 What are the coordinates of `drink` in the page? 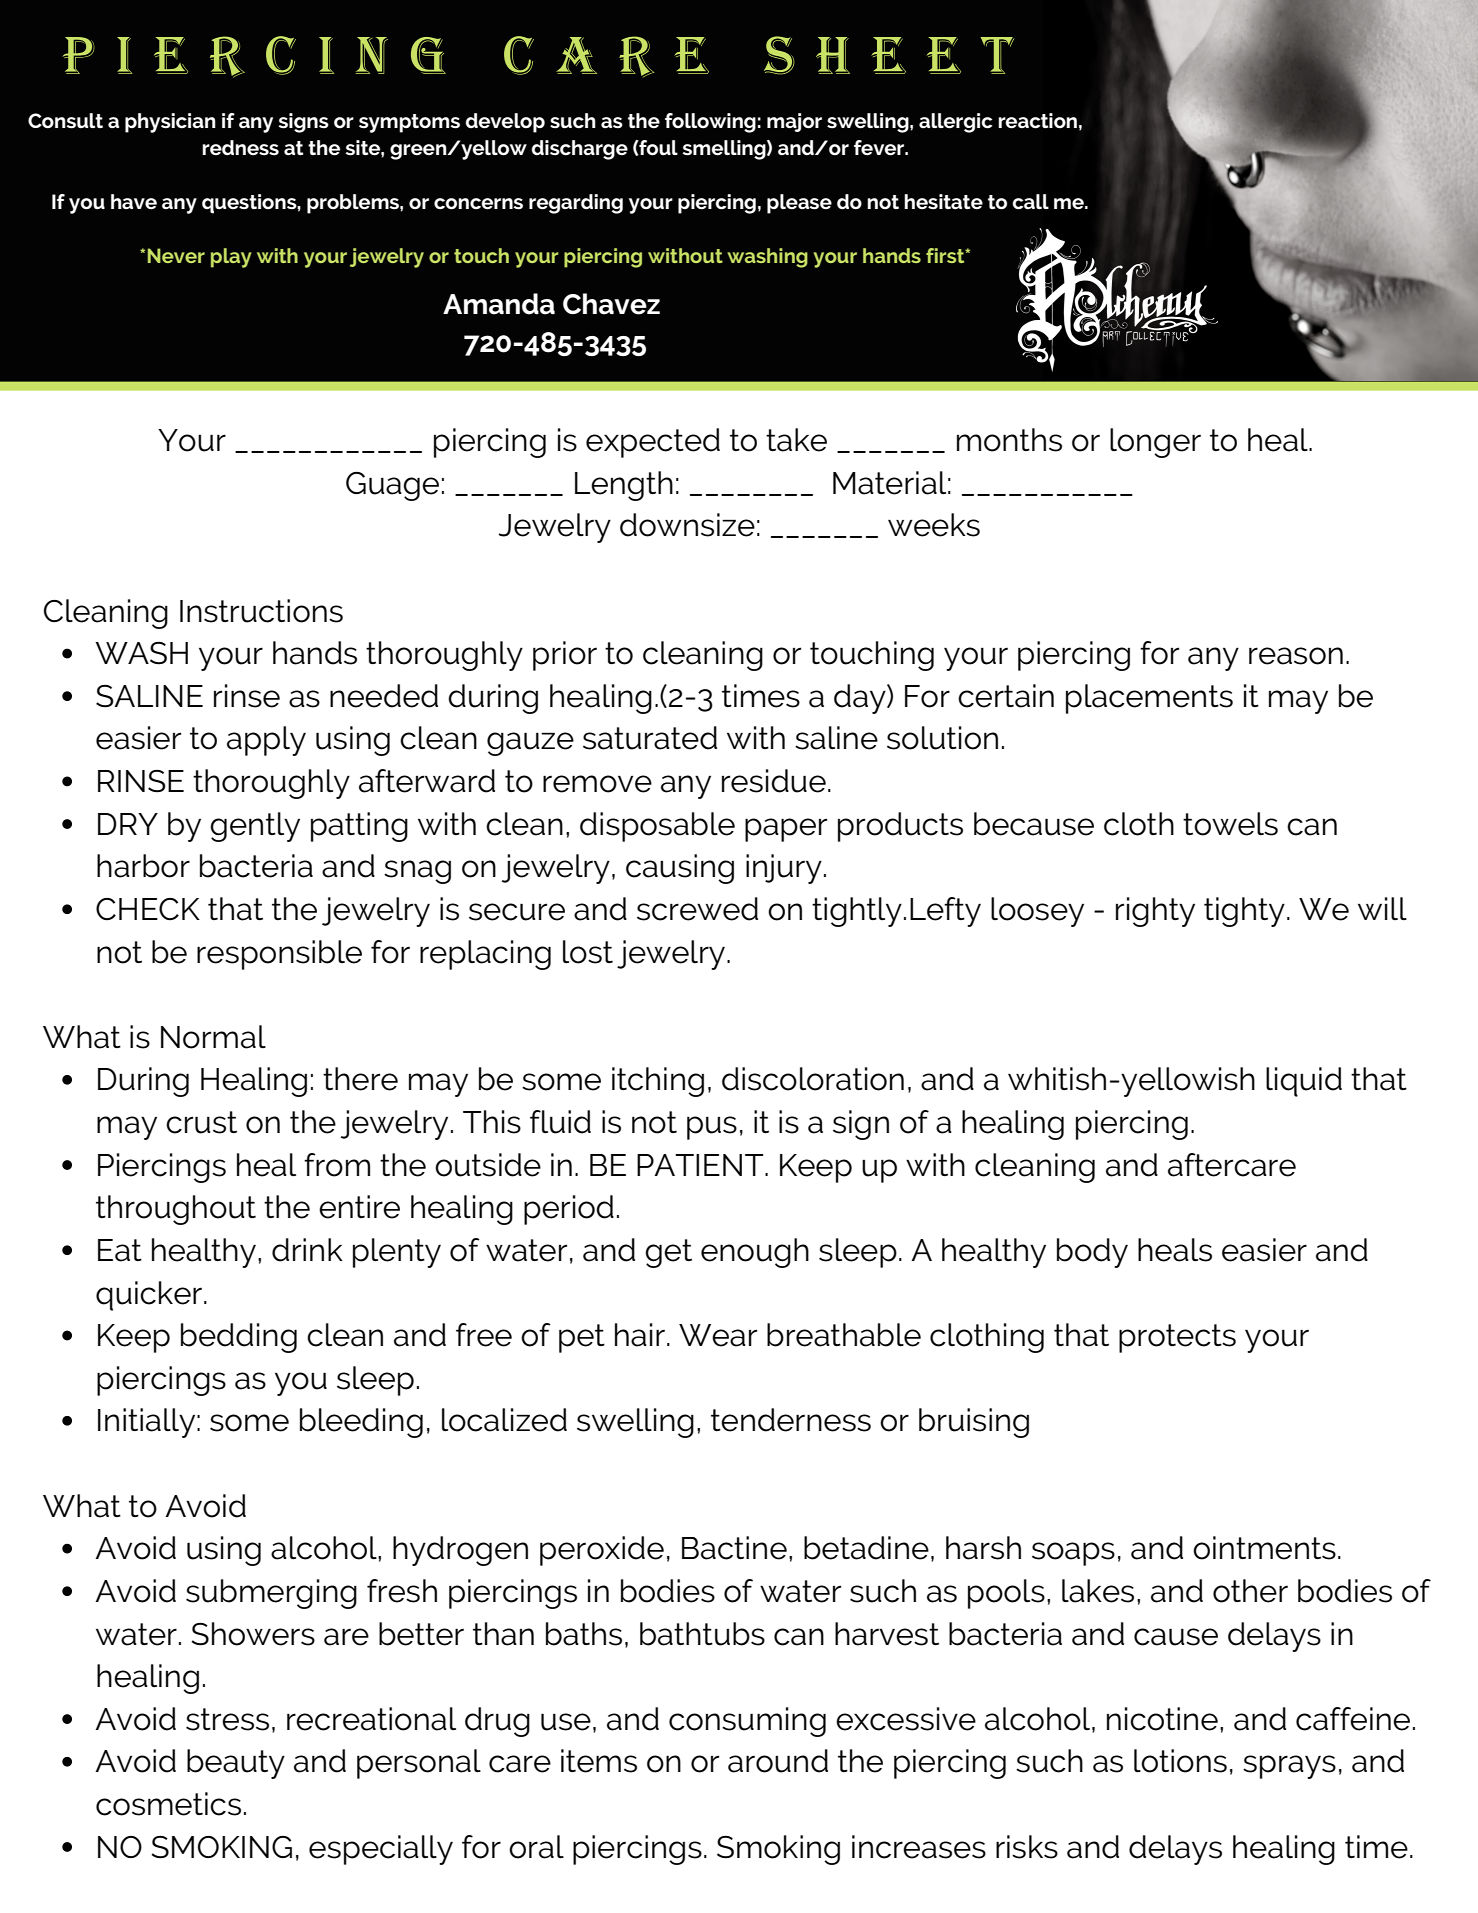 It's located at (307, 1250).
